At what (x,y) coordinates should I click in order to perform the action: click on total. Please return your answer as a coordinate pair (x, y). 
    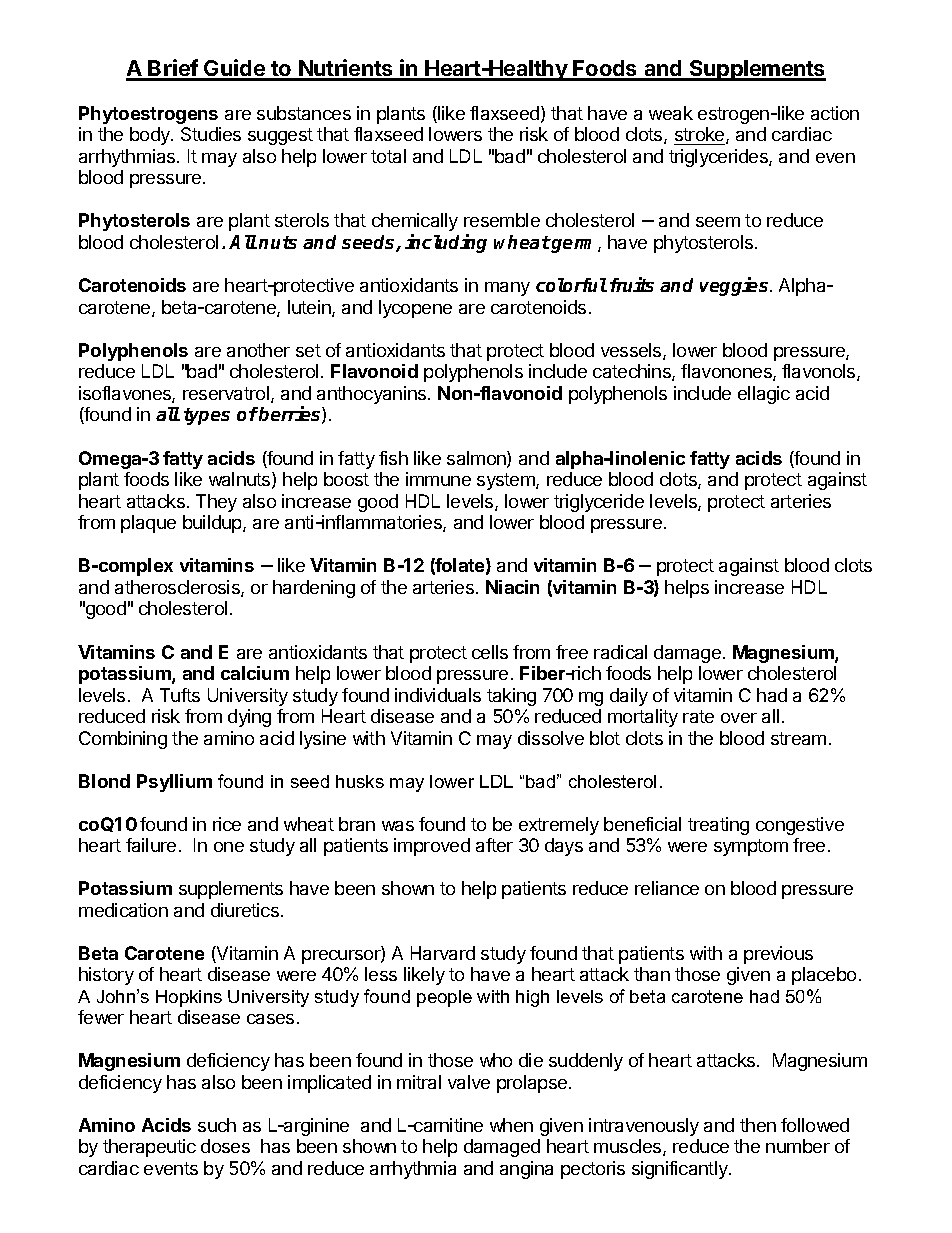
    Looking at the image, I should click on (388, 156).
